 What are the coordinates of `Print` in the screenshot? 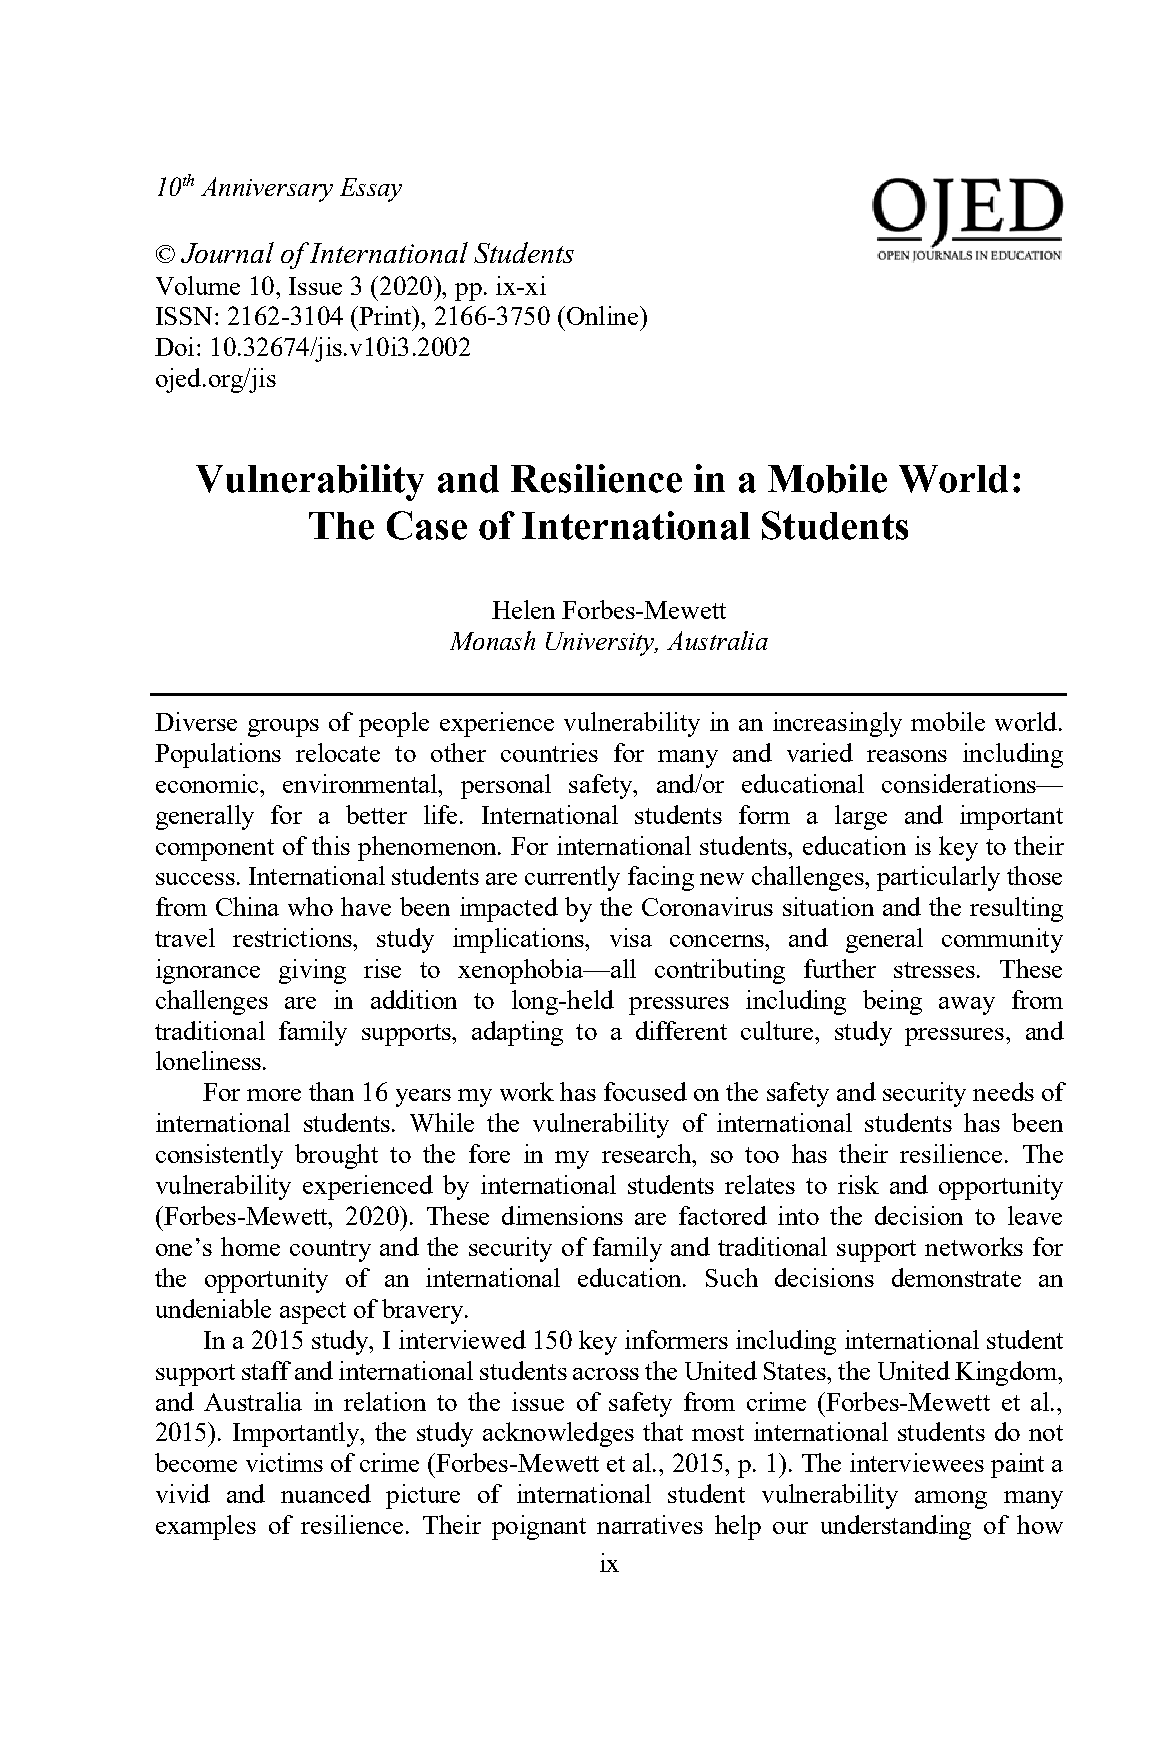 It's located at (385, 315).
